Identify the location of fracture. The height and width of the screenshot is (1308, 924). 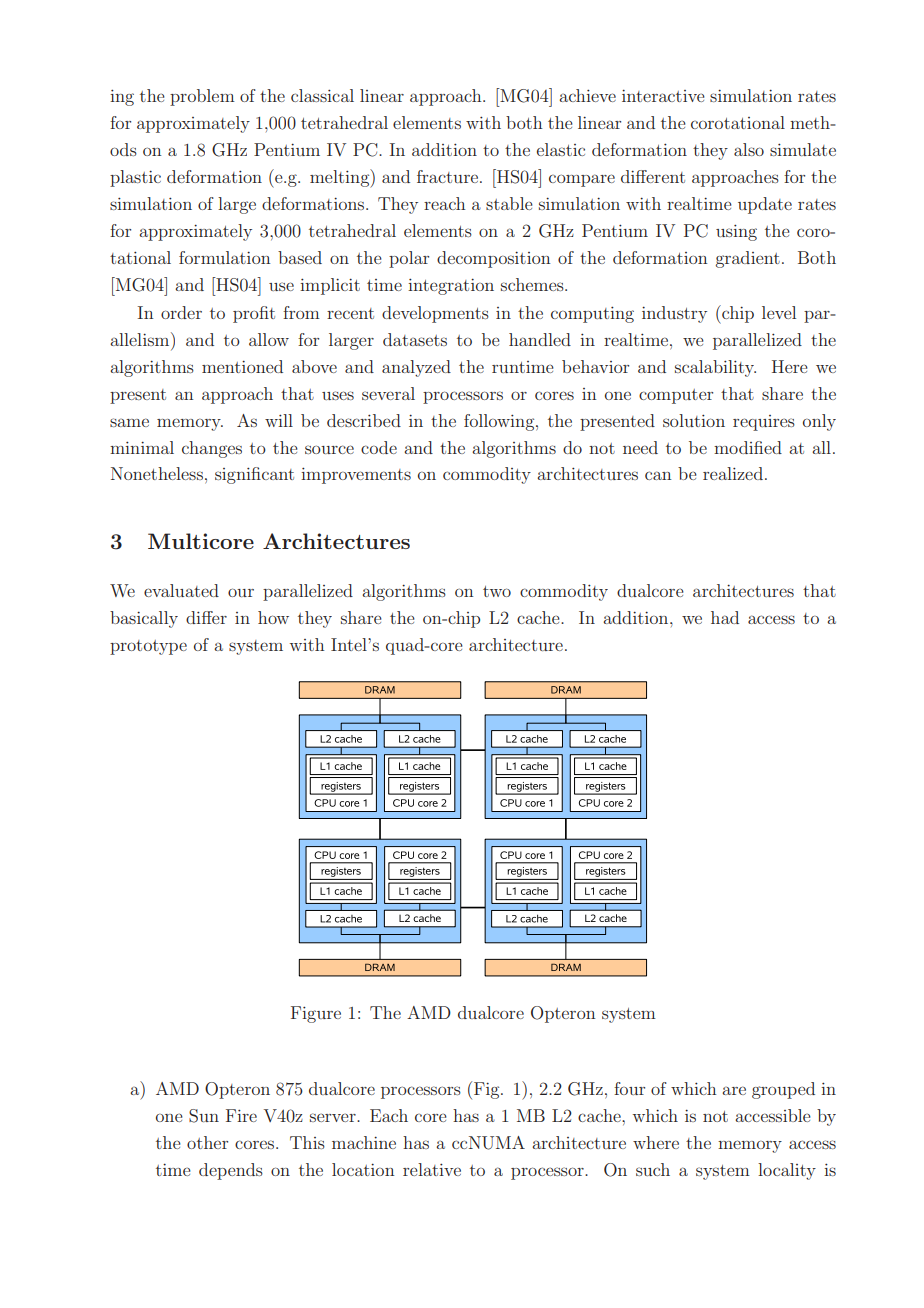
(447, 176).
